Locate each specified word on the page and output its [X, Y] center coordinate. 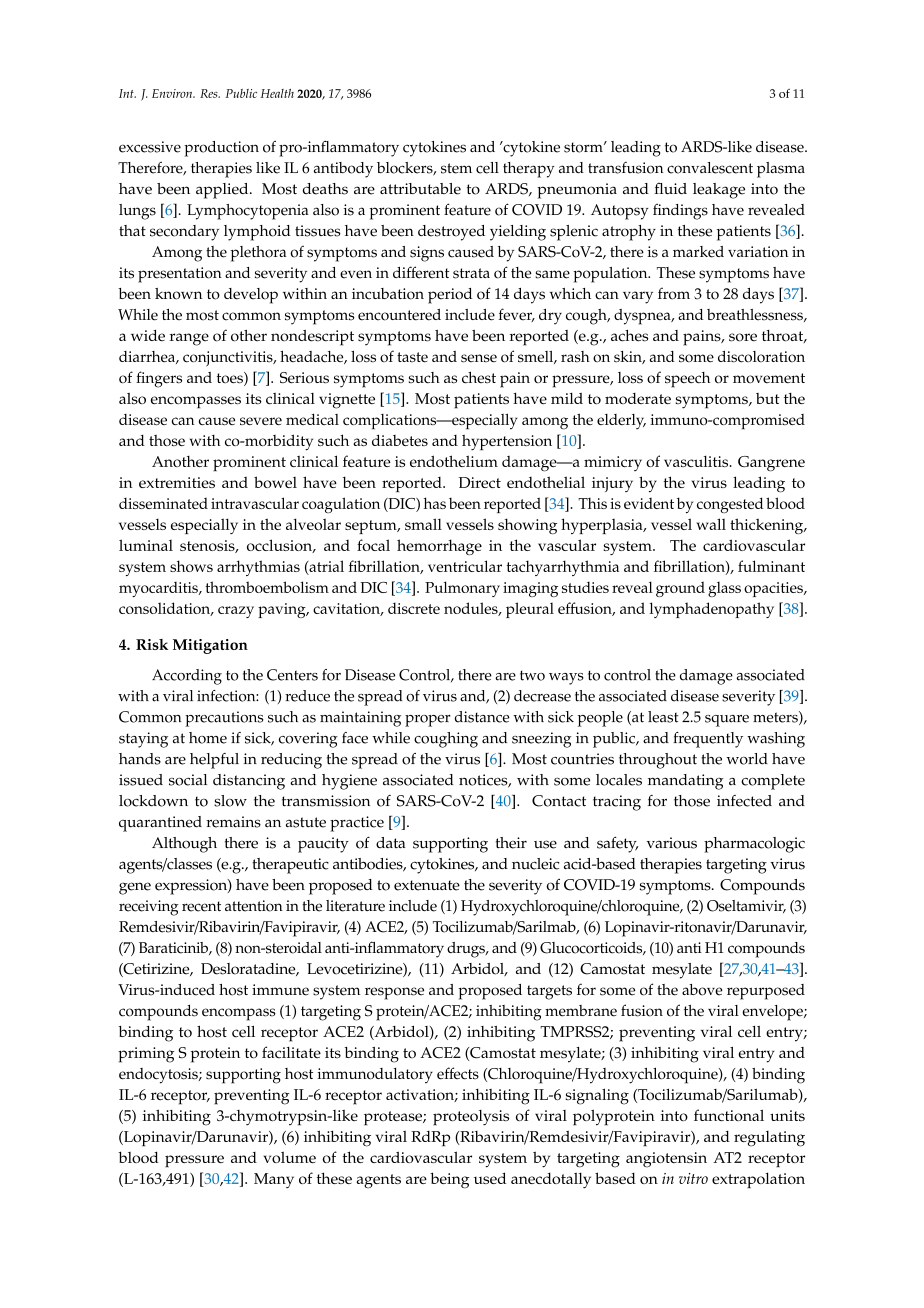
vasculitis [697, 461]
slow [230, 801]
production [221, 149]
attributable [420, 189]
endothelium [454, 461]
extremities [177, 482]
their [511, 843]
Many [274, 1180]
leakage [719, 191]
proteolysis [471, 1118]
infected [744, 801]
